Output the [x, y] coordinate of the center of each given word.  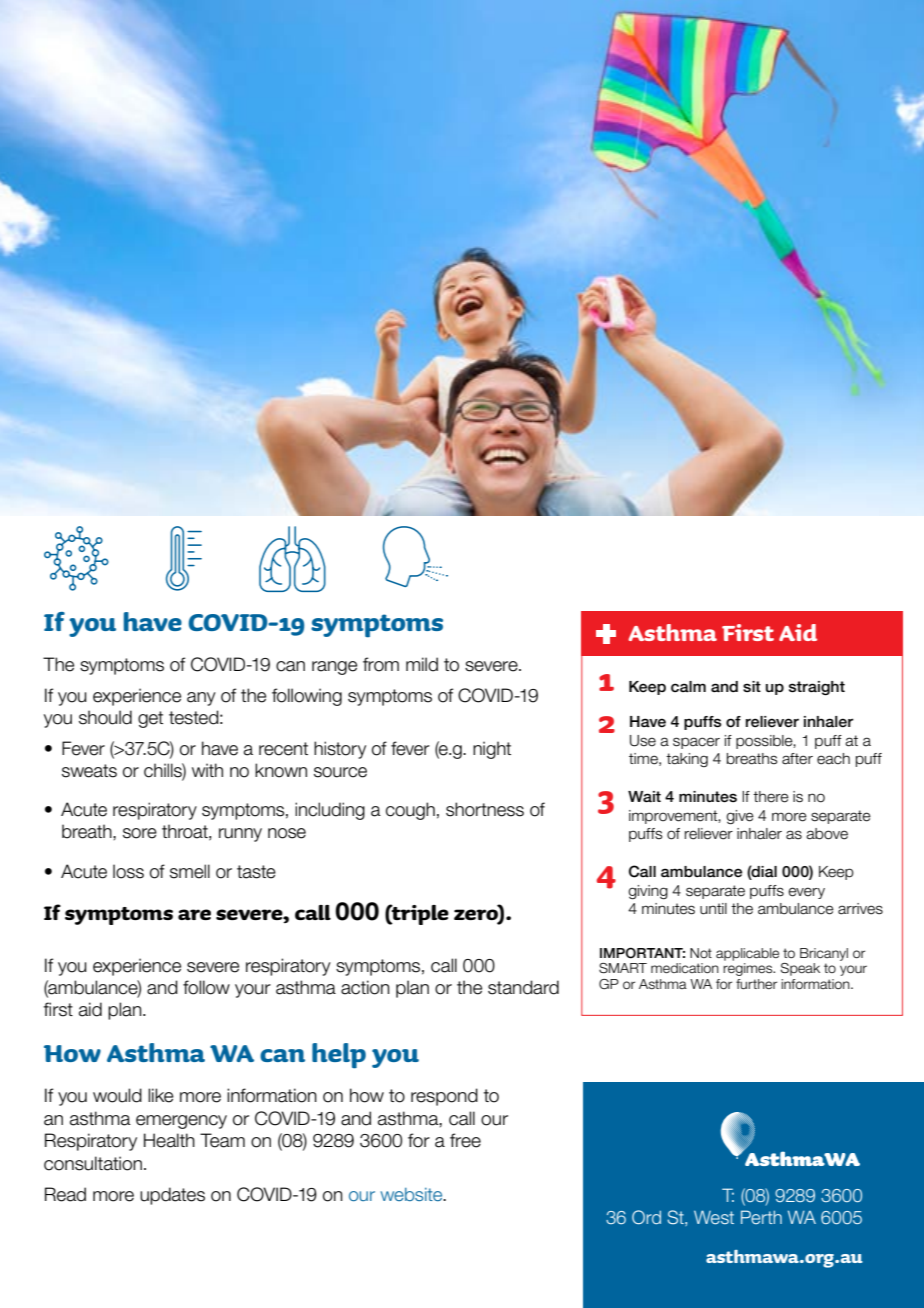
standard [523, 987]
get [150, 719]
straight [817, 688]
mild [422, 664]
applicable [747, 954]
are [194, 914]
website [412, 1194]
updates [172, 1196]
